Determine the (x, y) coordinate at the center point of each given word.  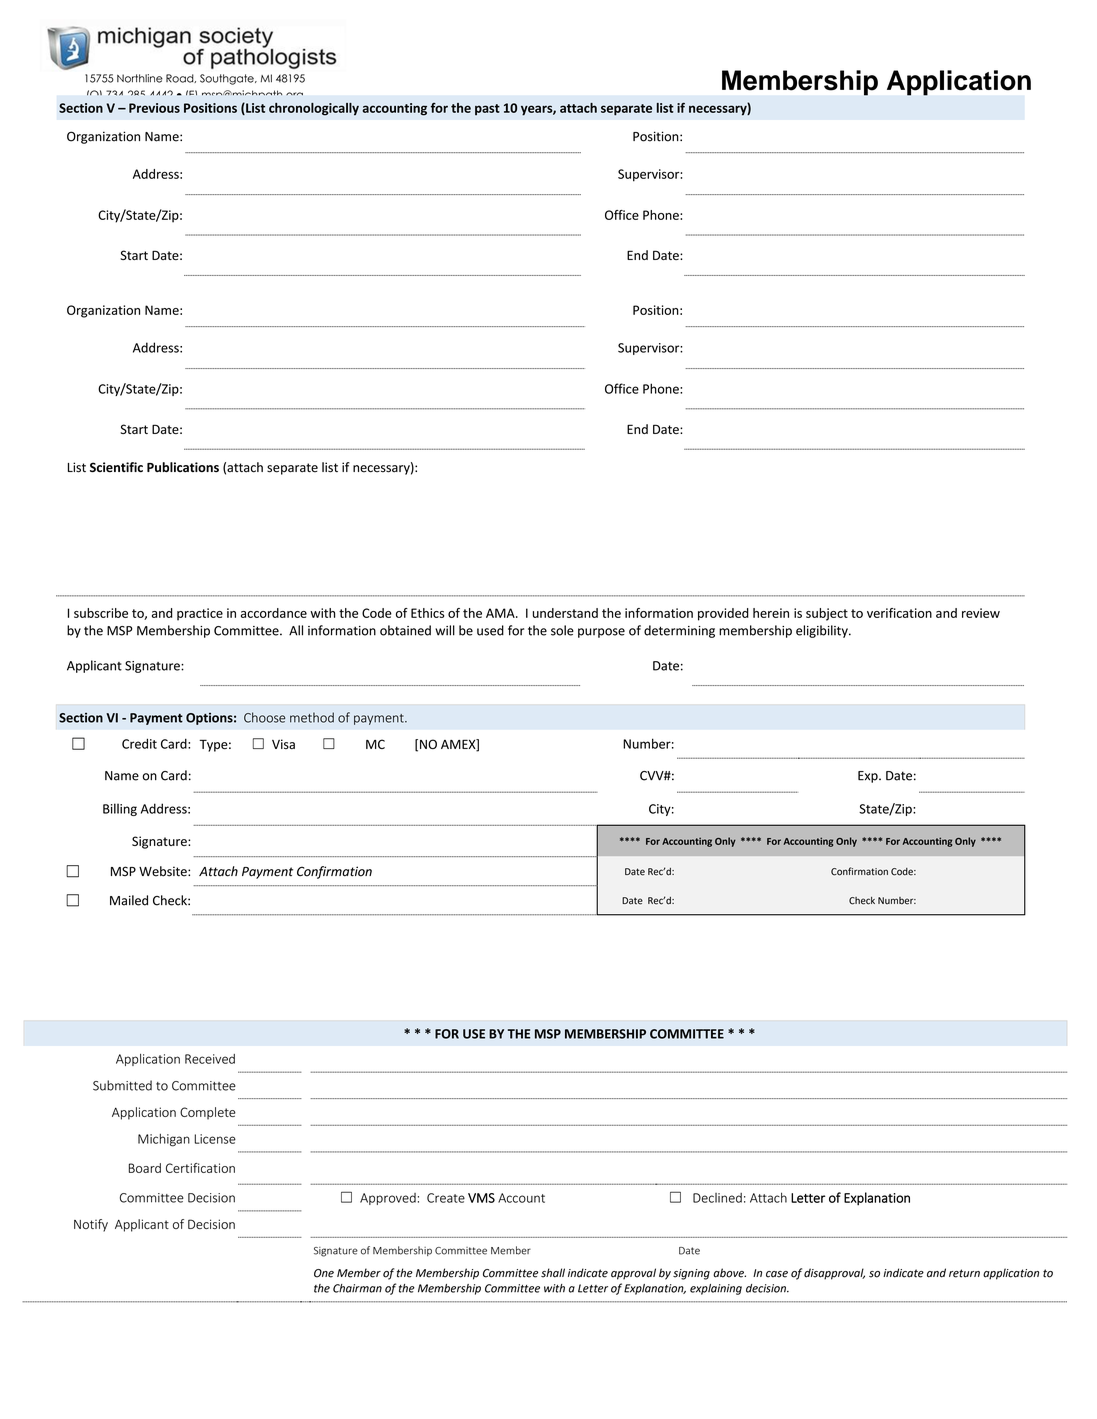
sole (562, 630)
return (964, 1273)
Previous (154, 108)
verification (899, 613)
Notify (91, 1225)
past (487, 109)
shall (553, 1273)
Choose (264, 717)
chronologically (314, 109)
